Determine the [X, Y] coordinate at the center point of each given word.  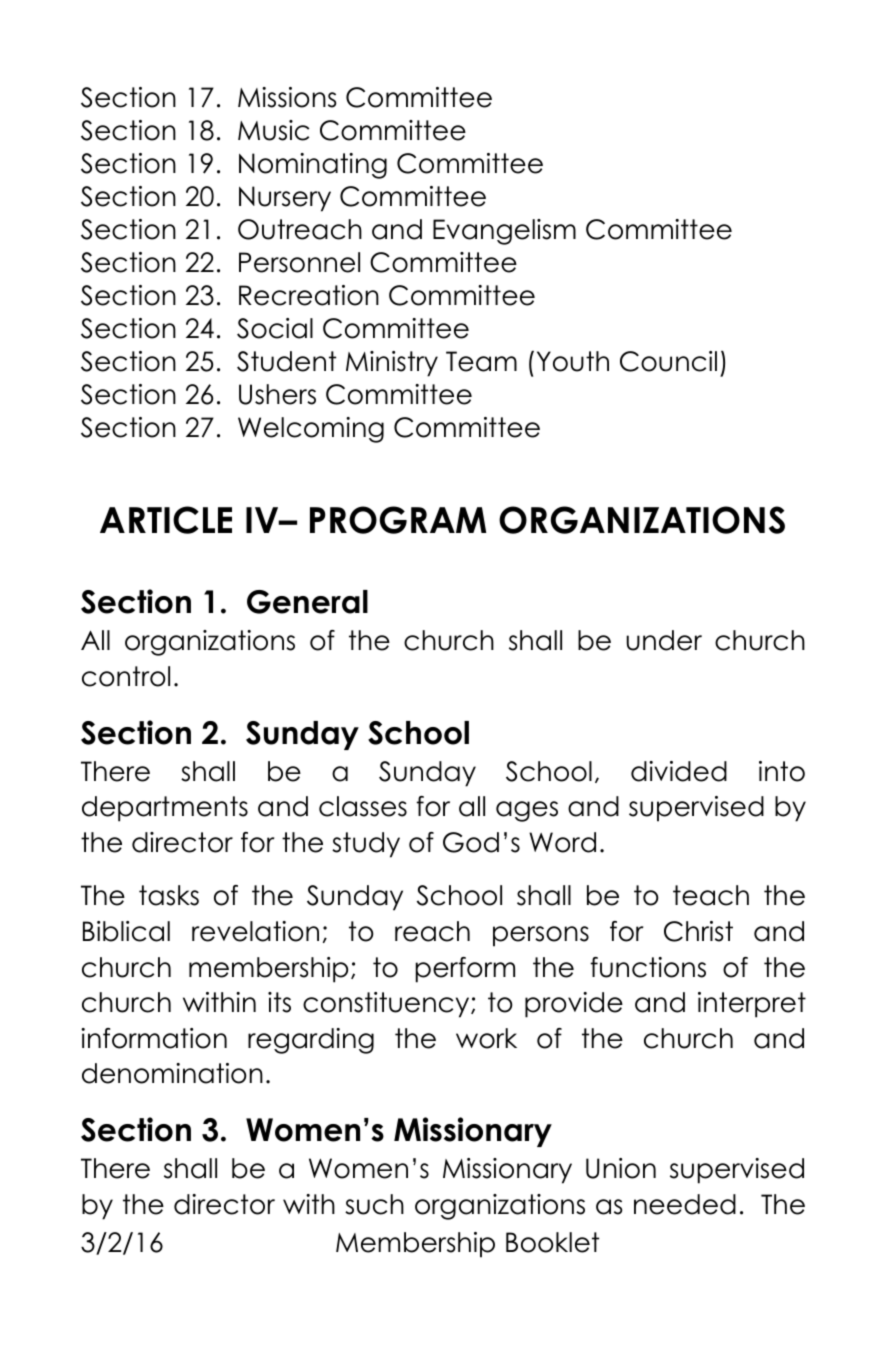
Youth [573, 361]
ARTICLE [166, 520]
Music [273, 130]
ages [527, 811]
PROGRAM [398, 520]
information [154, 1038]
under [664, 640]
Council [668, 361]
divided [679, 771]
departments [165, 809]
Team [481, 361]
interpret [752, 1005]
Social [275, 328]
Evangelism [504, 232]
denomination [172, 1073]
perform [465, 970]
